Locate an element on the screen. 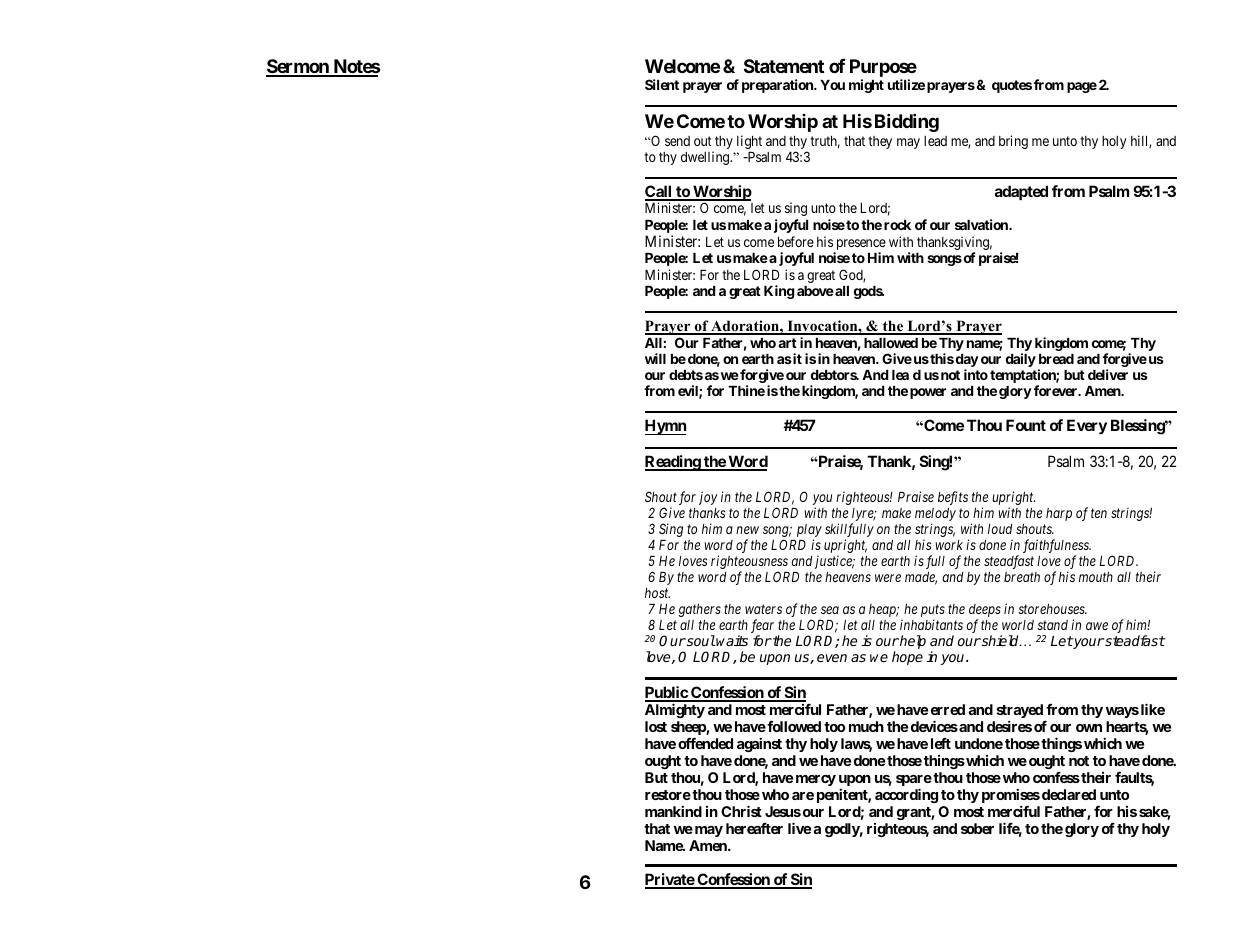  Sermon is located at coordinates (298, 67).
